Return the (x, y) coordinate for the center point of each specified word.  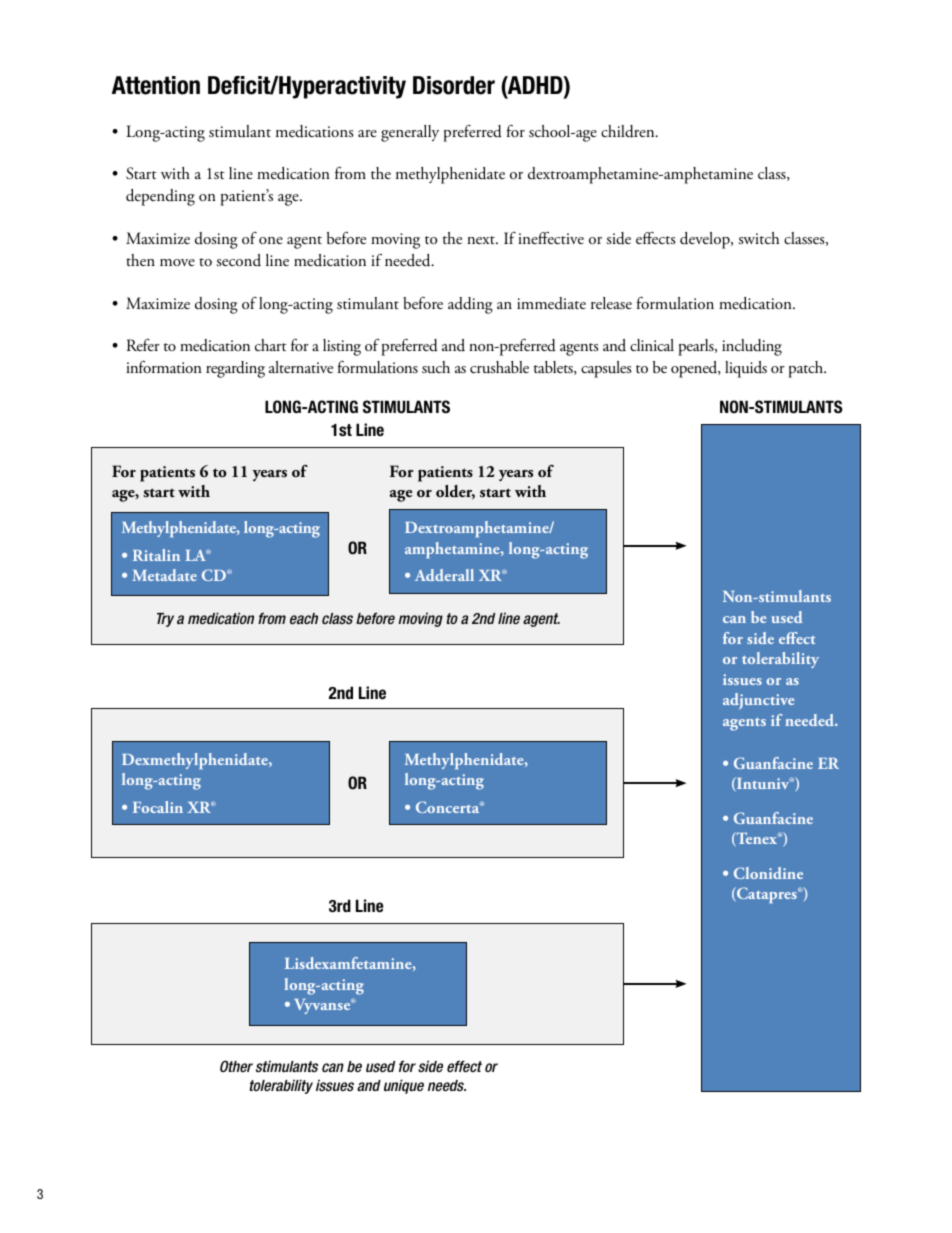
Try (165, 620)
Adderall (444, 575)
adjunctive (758, 701)
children (629, 131)
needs (447, 1085)
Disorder (454, 85)
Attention (156, 85)
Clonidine (768, 873)
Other (236, 1066)
